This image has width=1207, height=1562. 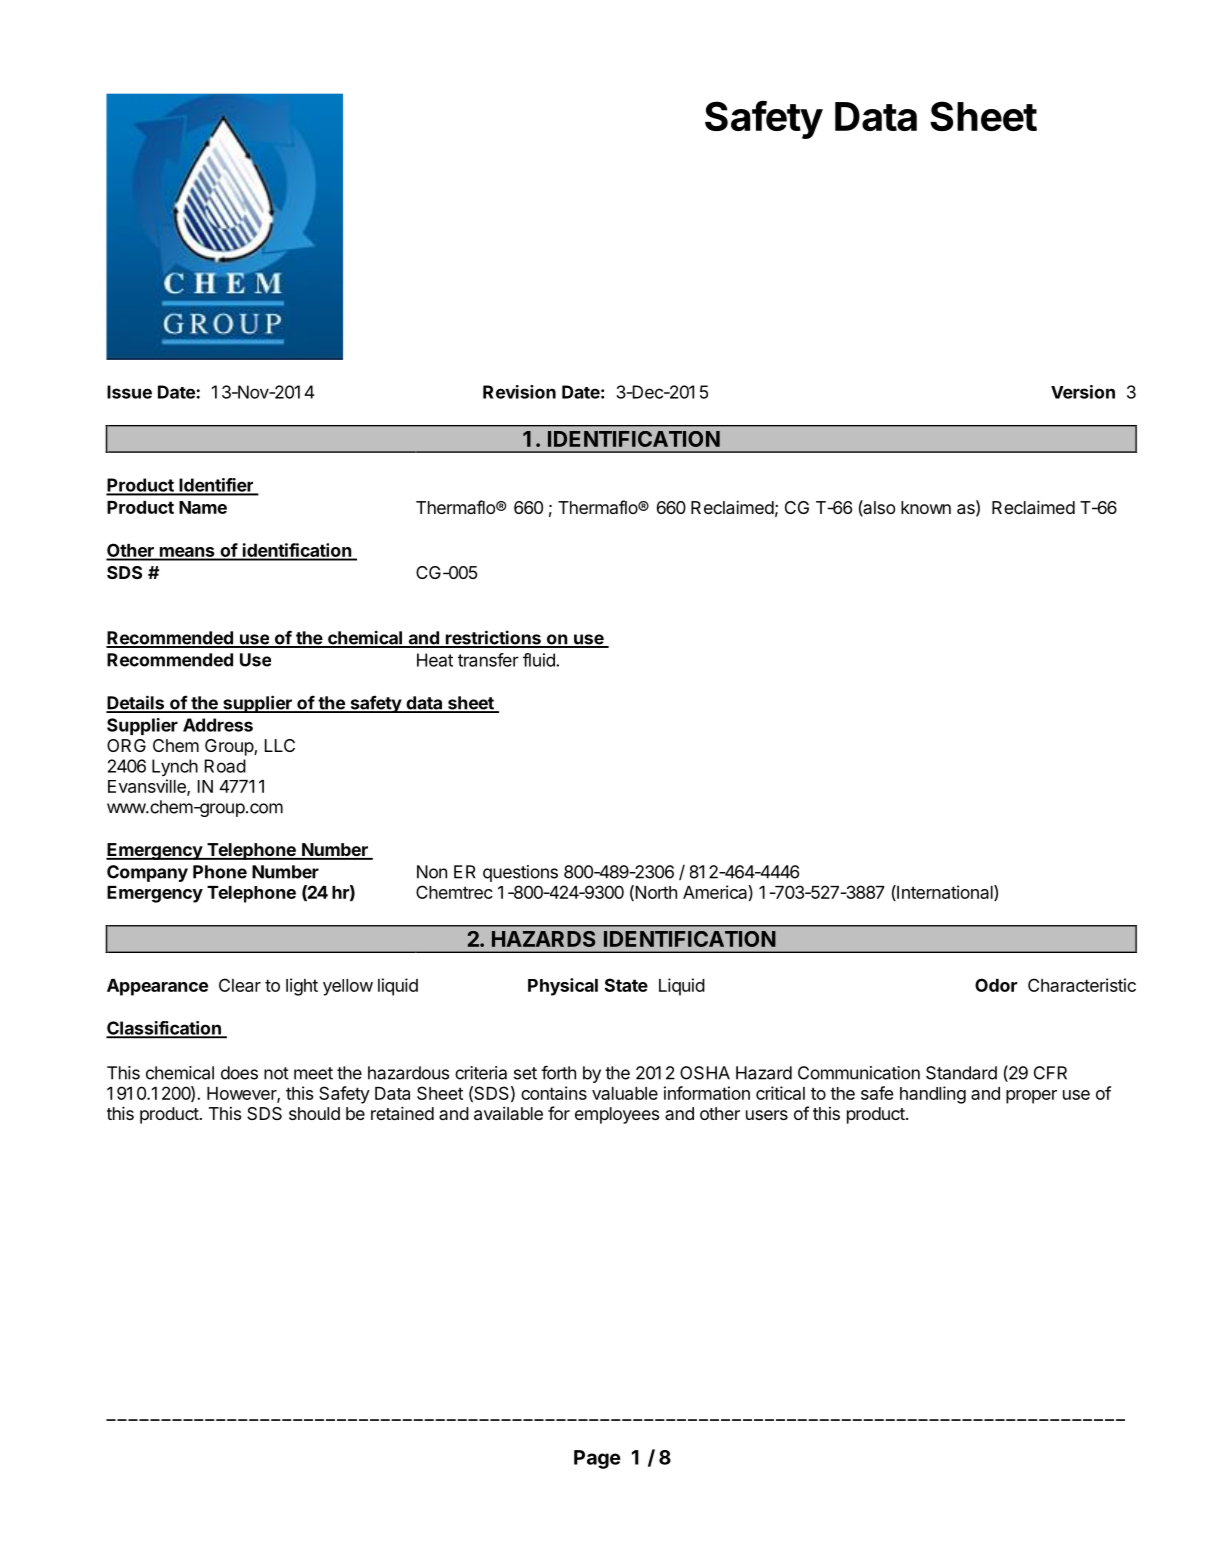 I want to click on State, so click(x=626, y=985).
